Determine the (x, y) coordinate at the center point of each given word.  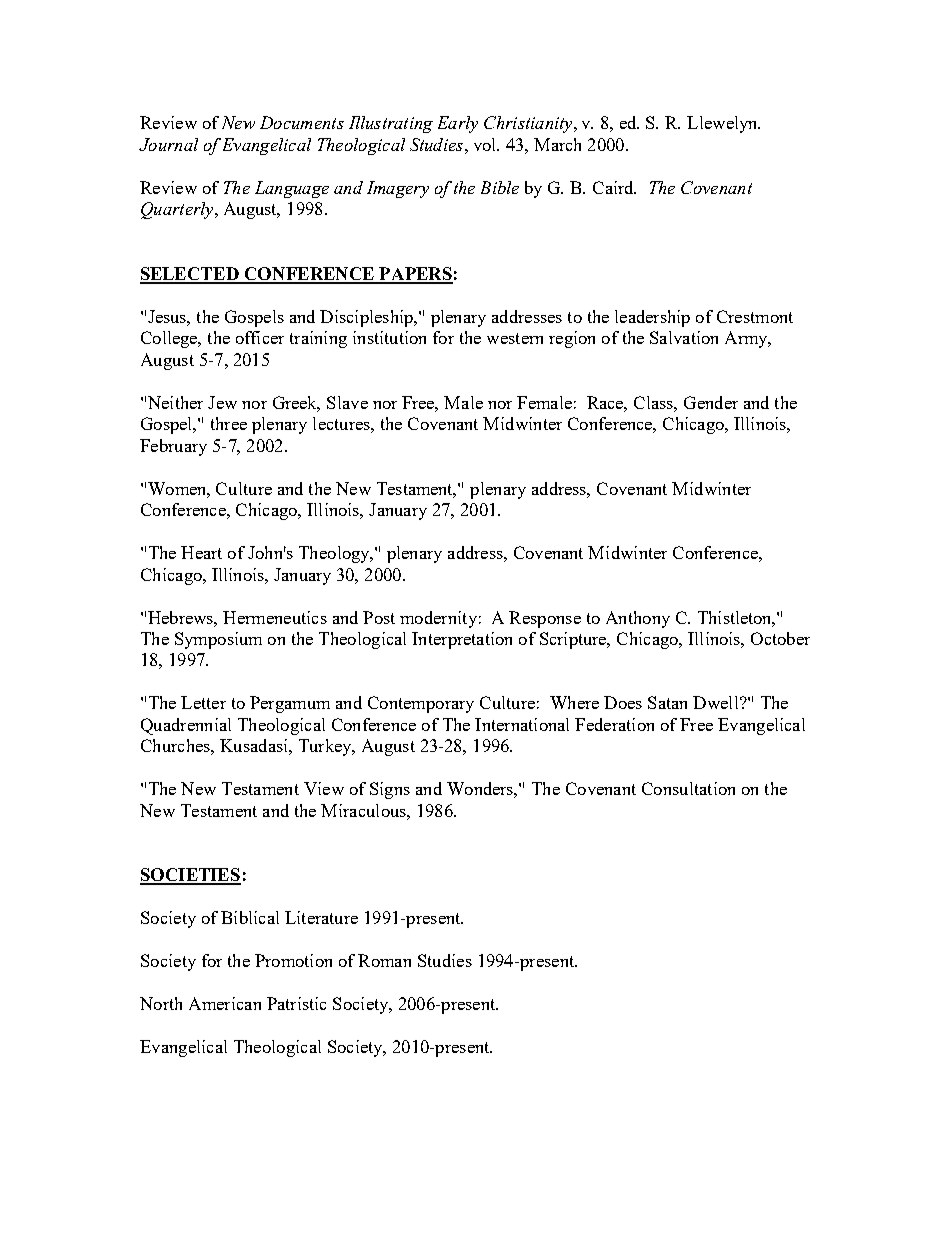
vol (486, 144)
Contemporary (421, 704)
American (225, 1003)
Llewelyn (723, 124)
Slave (347, 402)
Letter (203, 702)
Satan (667, 702)
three (229, 423)
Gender (711, 402)
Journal (168, 144)
